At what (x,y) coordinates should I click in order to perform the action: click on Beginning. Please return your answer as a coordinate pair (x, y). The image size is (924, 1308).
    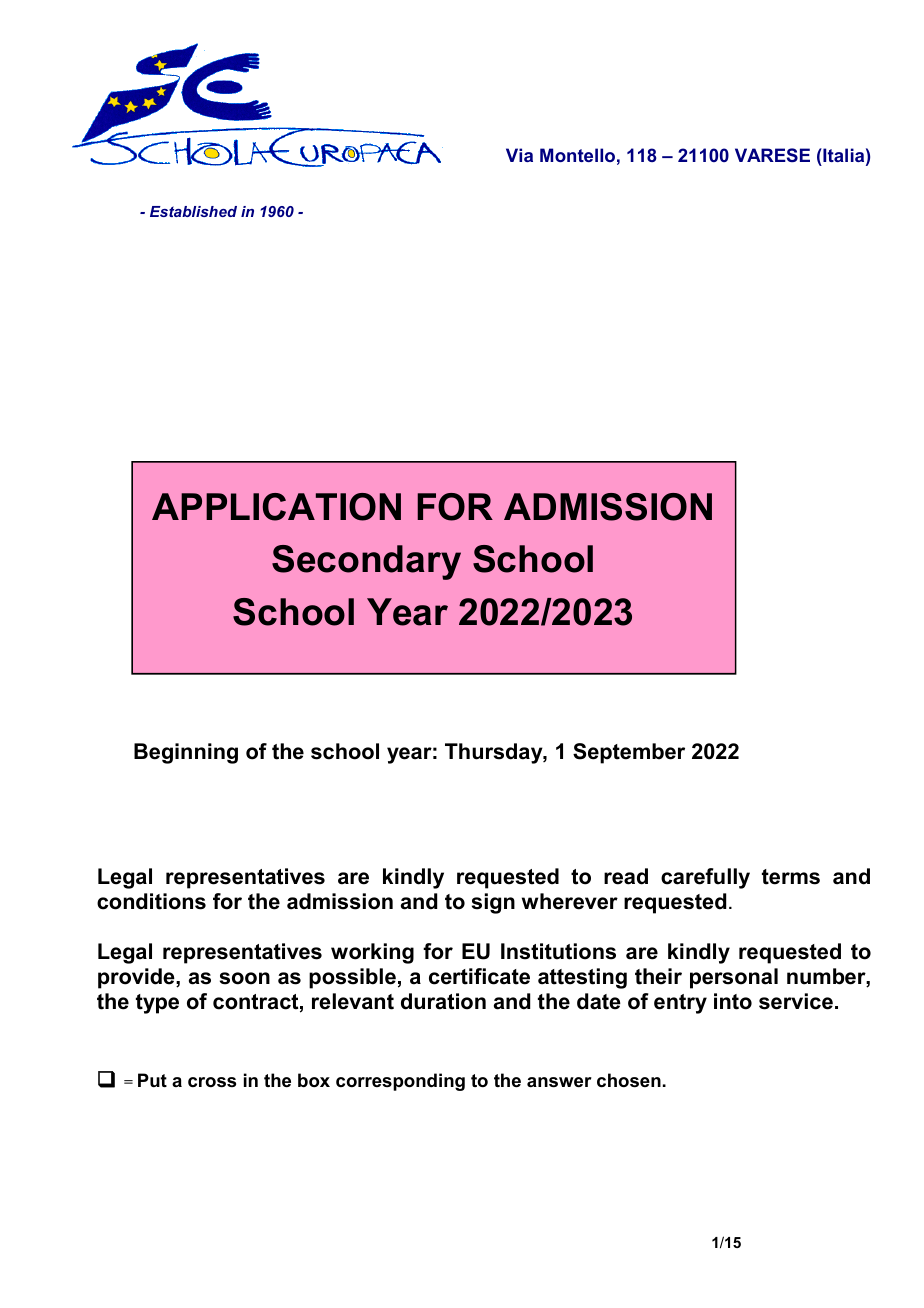
    Looking at the image, I should click on (186, 753).
